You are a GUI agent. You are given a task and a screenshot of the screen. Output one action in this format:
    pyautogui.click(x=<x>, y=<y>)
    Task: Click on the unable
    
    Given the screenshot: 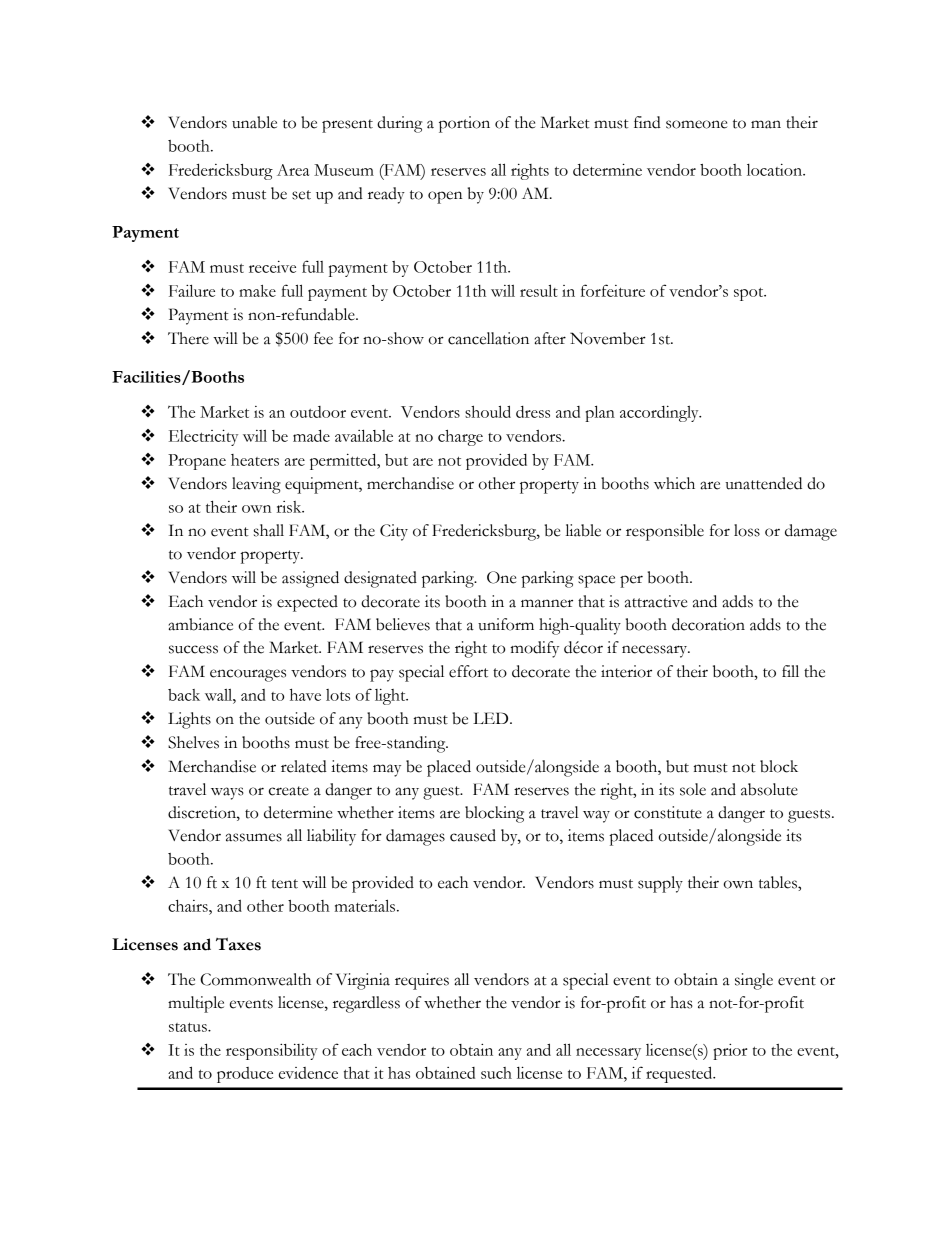 What is the action you would take?
    pyautogui.click(x=254, y=122)
